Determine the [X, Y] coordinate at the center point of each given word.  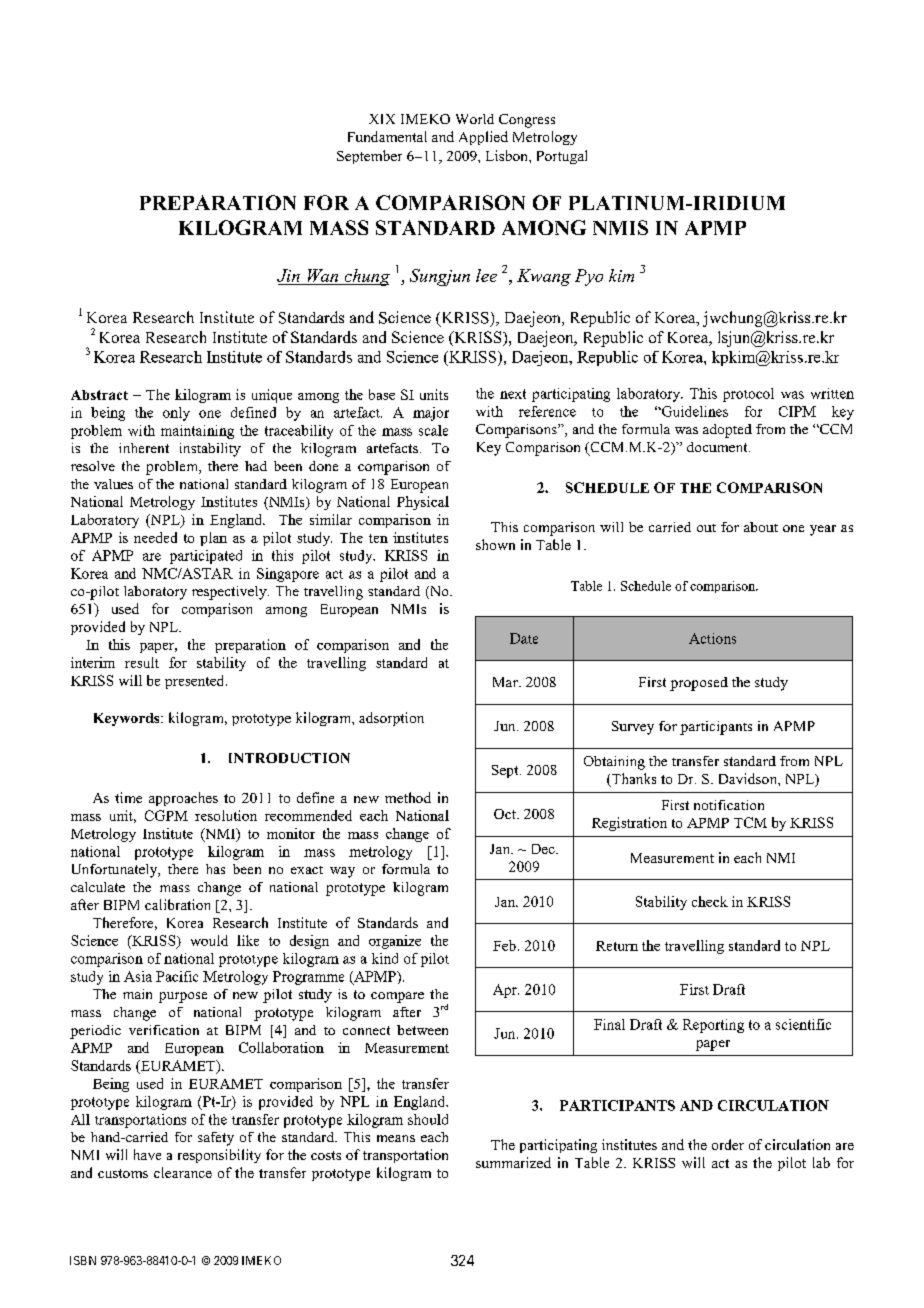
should [428, 1119]
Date [524, 638]
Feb [504, 945]
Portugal [562, 157]
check [710, 901]
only [176, 414]
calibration [177, 904]
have [147, 1154]
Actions [712, 638]
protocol [748, 395]
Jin [288, 275]
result [142, 662]
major [431, 414]
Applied [483, 138]
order [728, 1144]
